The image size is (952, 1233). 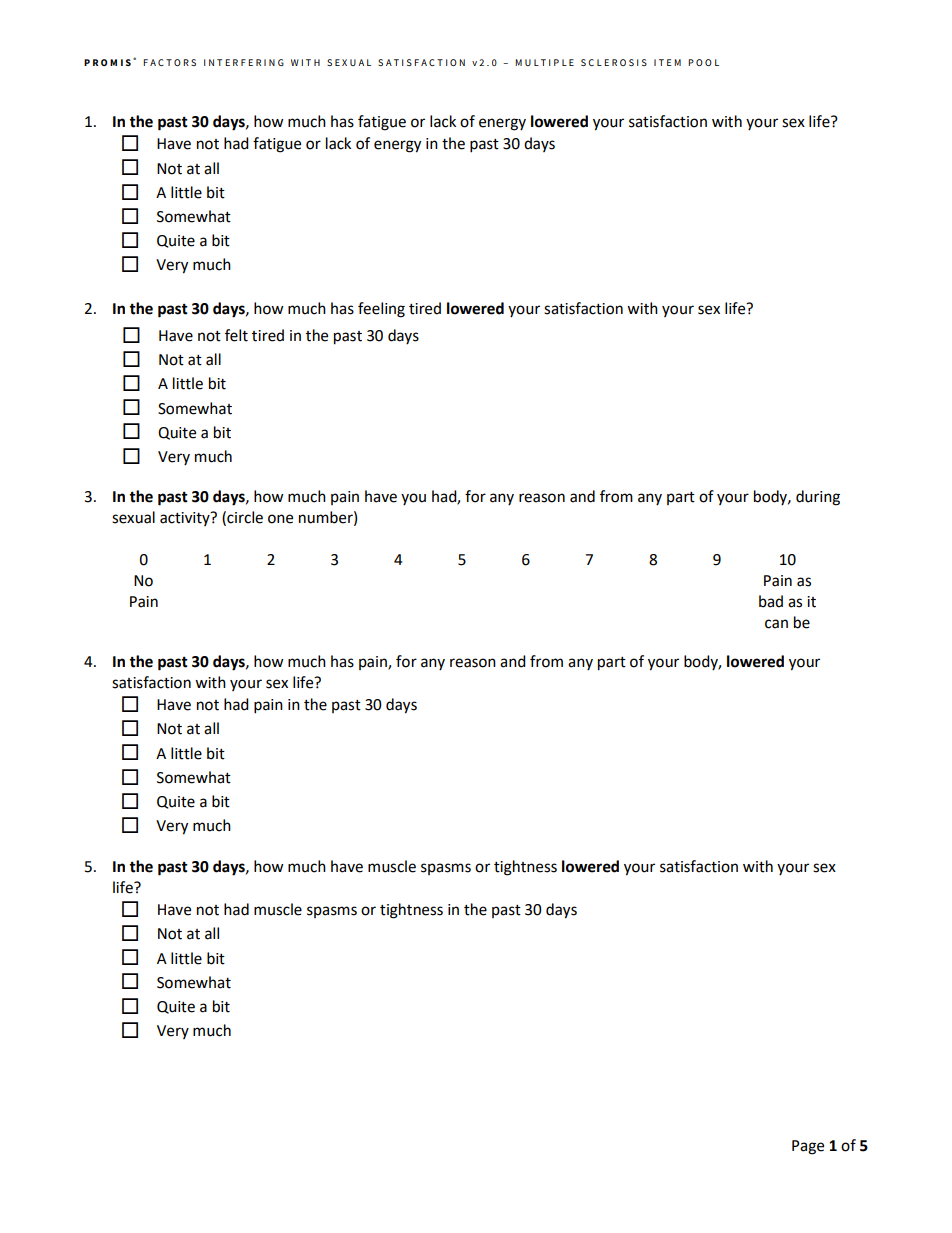 I want to click on bad, so click(x=771, y=601).
